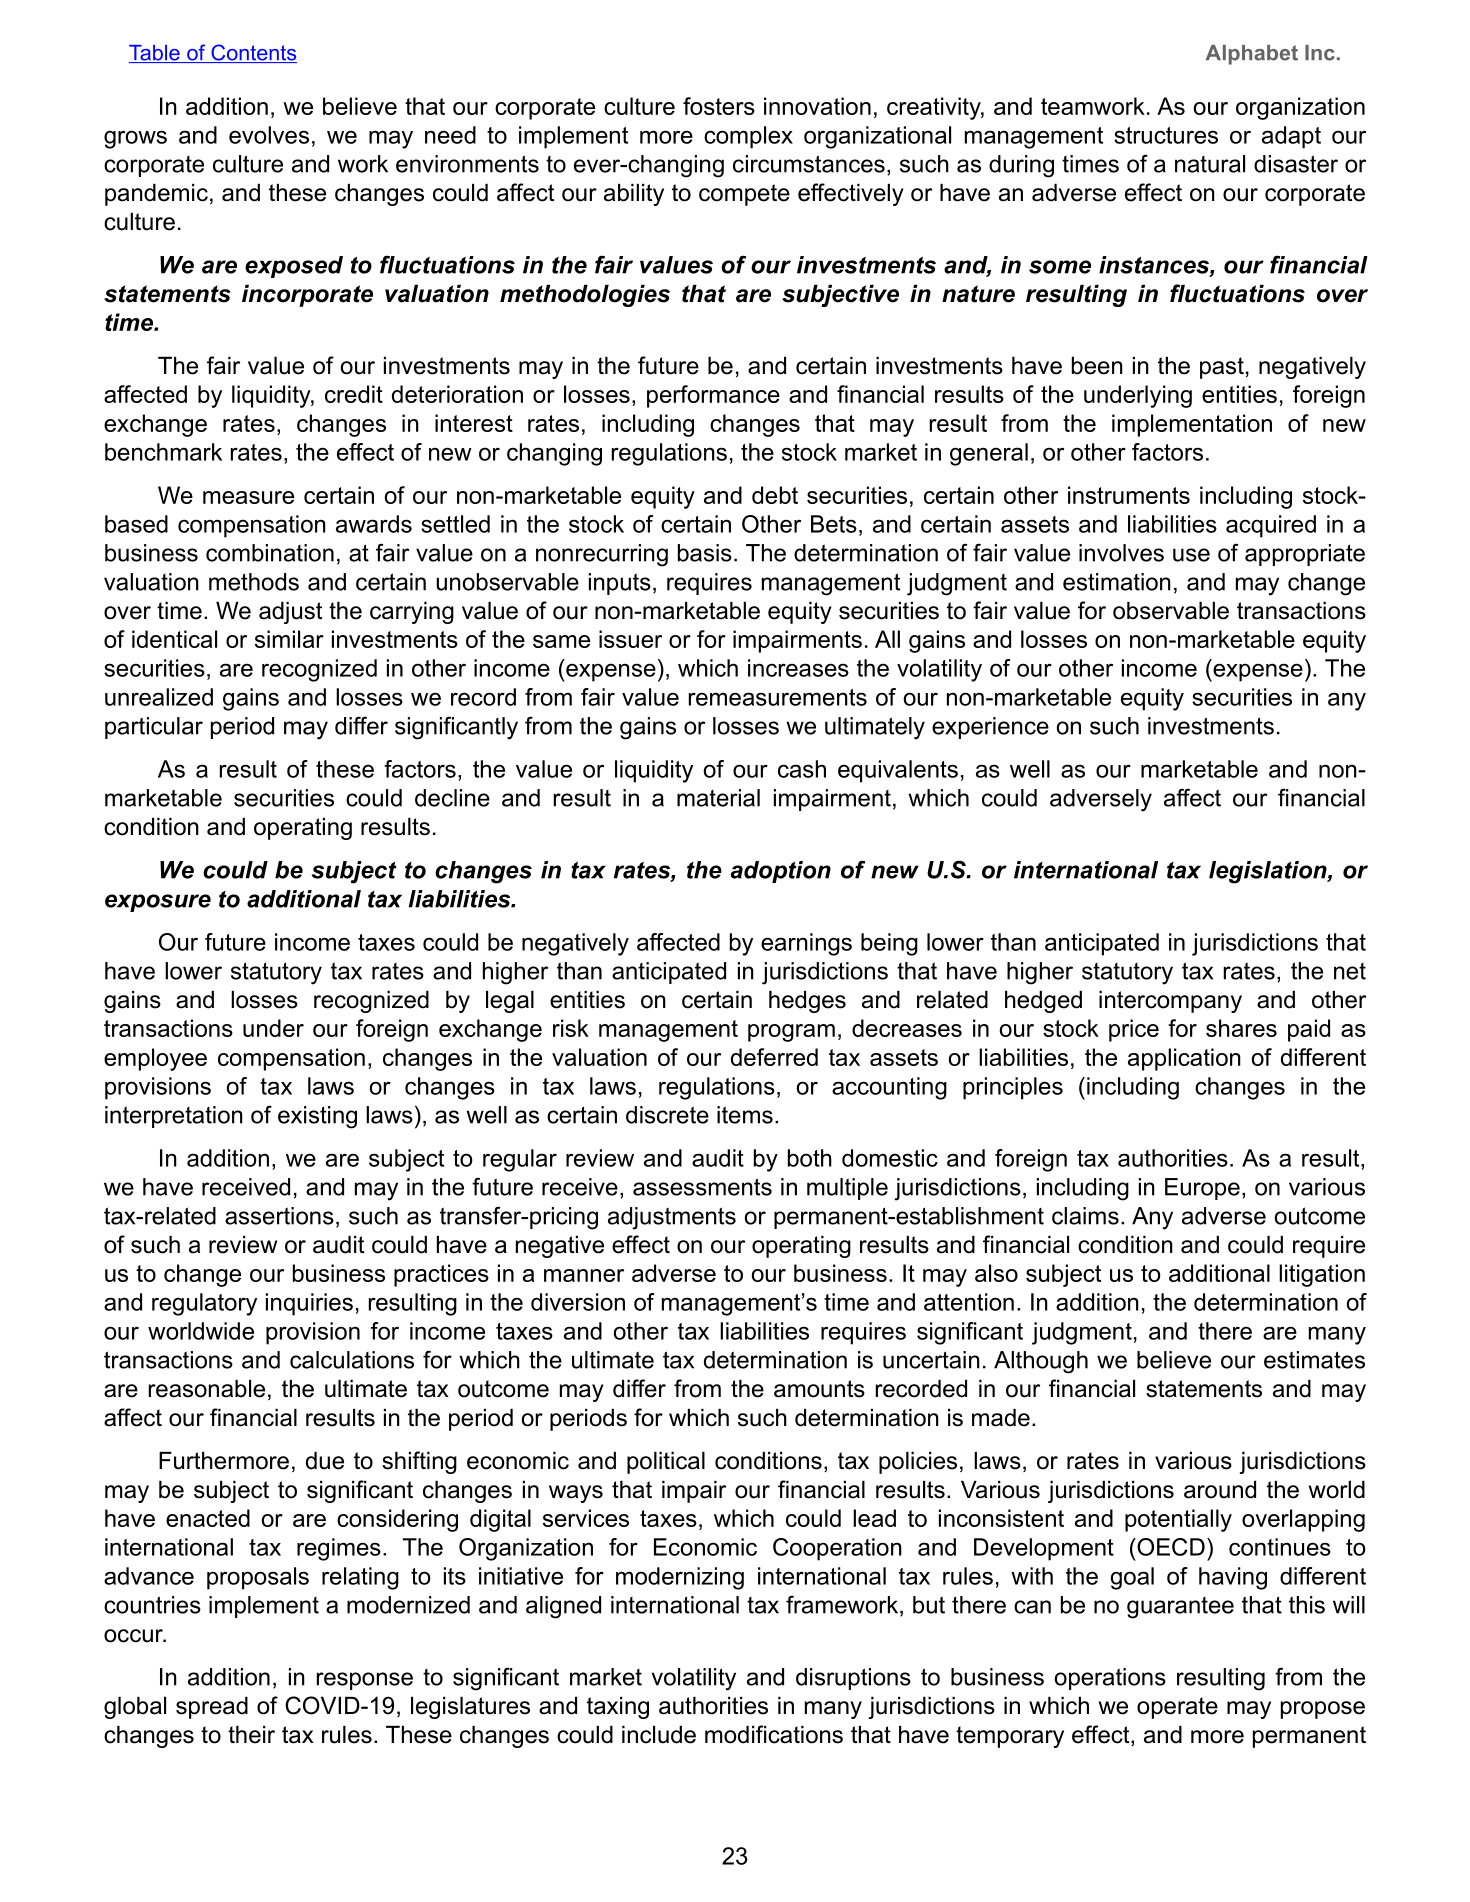 The width and height of the image is (1470, 1902). I want to click on structures, so click(1166, 135).
